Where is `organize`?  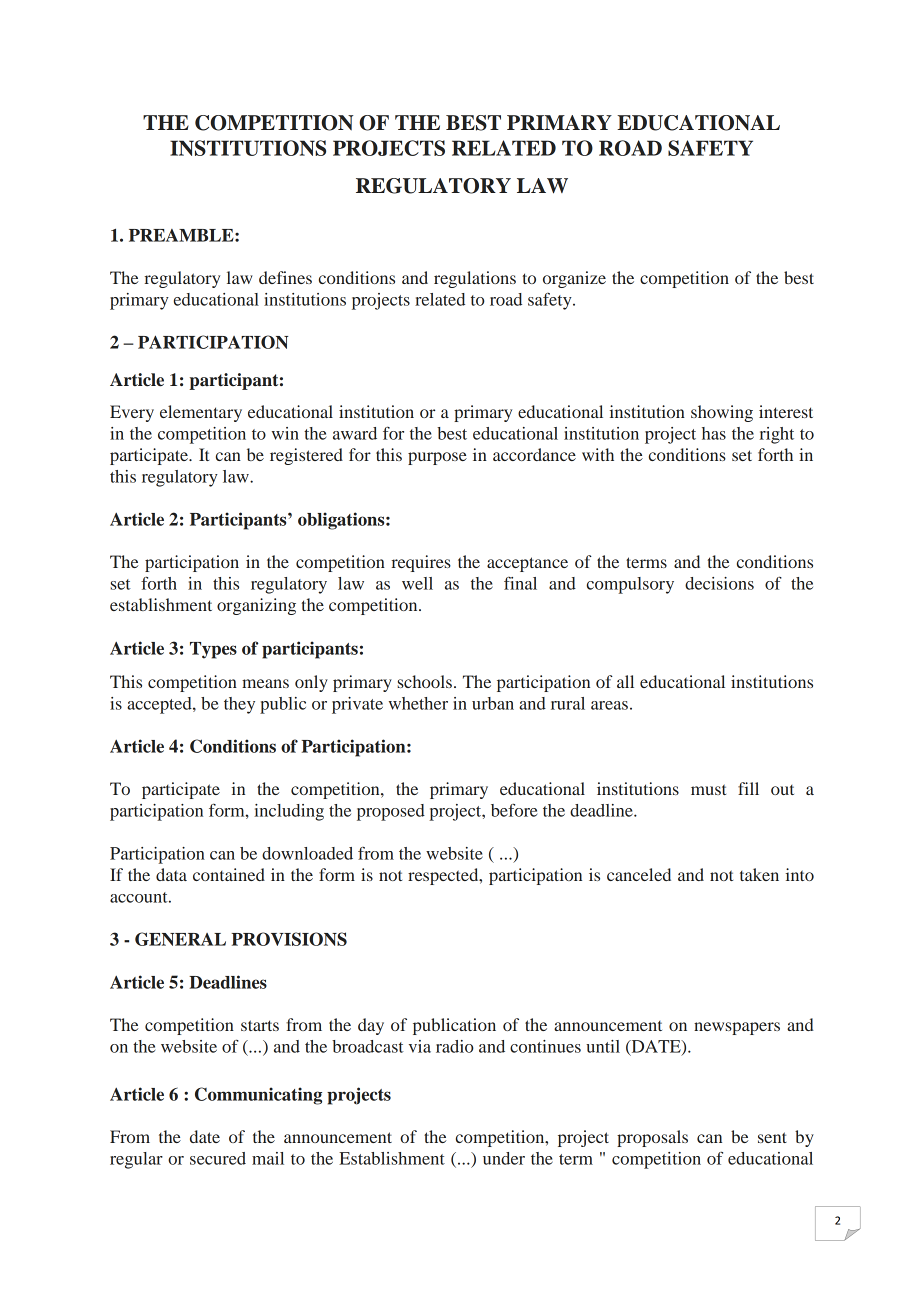 organize is located at coordinates (574, 279).
